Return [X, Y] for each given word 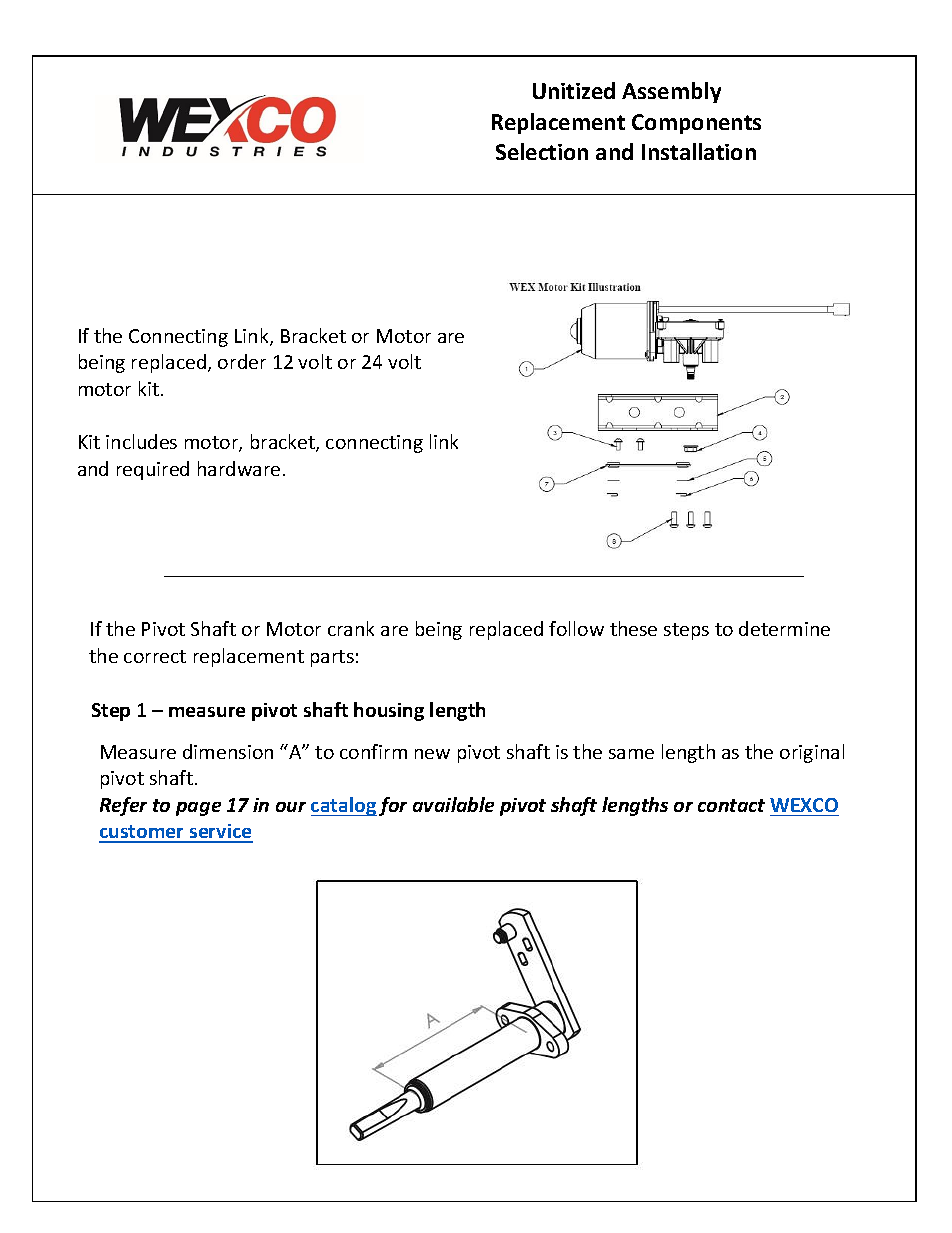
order [242, 361]
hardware [239, 468]
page [198, 809]
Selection [542, 151]
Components [696, 124]
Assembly [671, 92]
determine [784, 628]
